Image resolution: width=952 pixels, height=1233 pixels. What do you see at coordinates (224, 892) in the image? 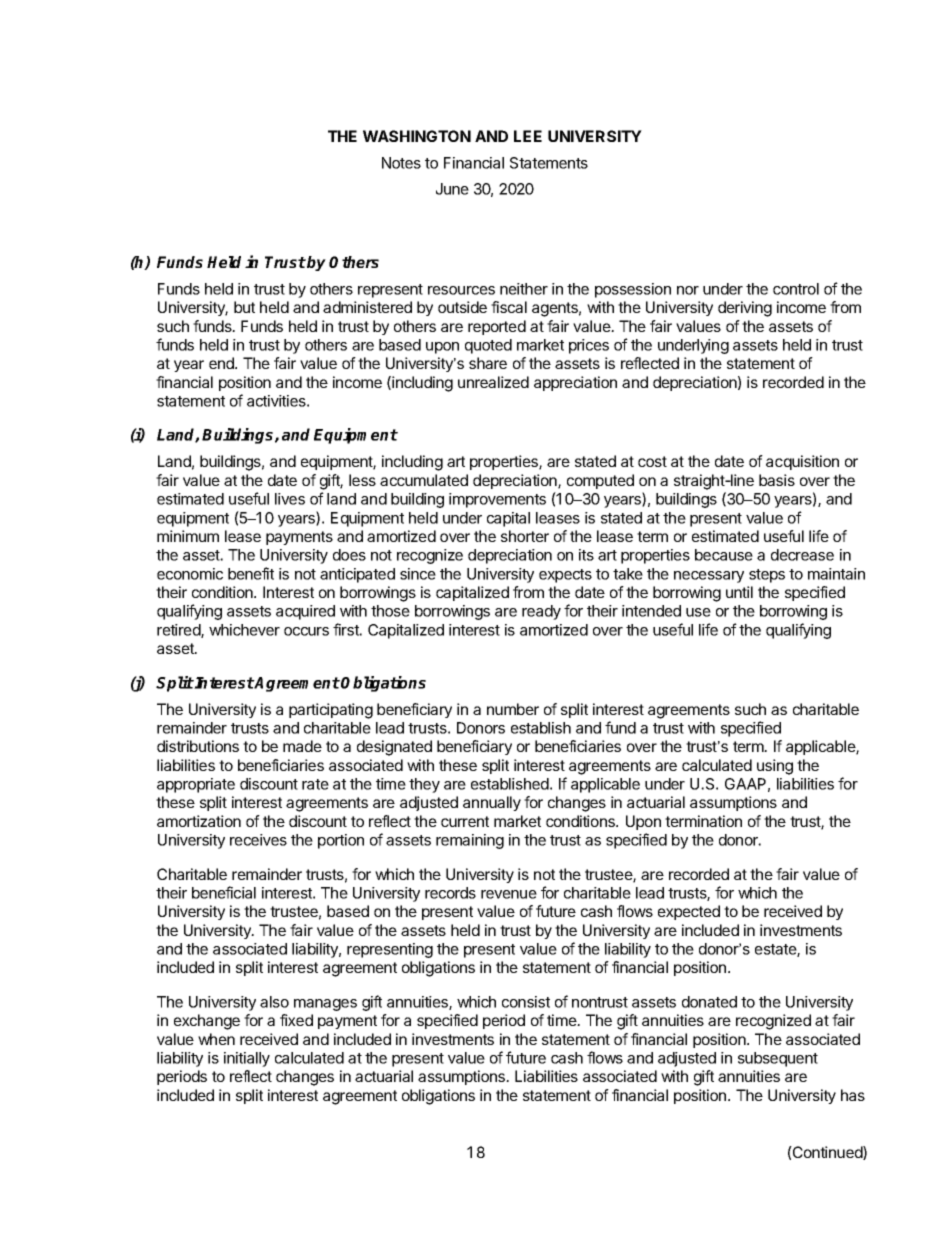
I see `beneficial` at bounding box center [224, 892].
